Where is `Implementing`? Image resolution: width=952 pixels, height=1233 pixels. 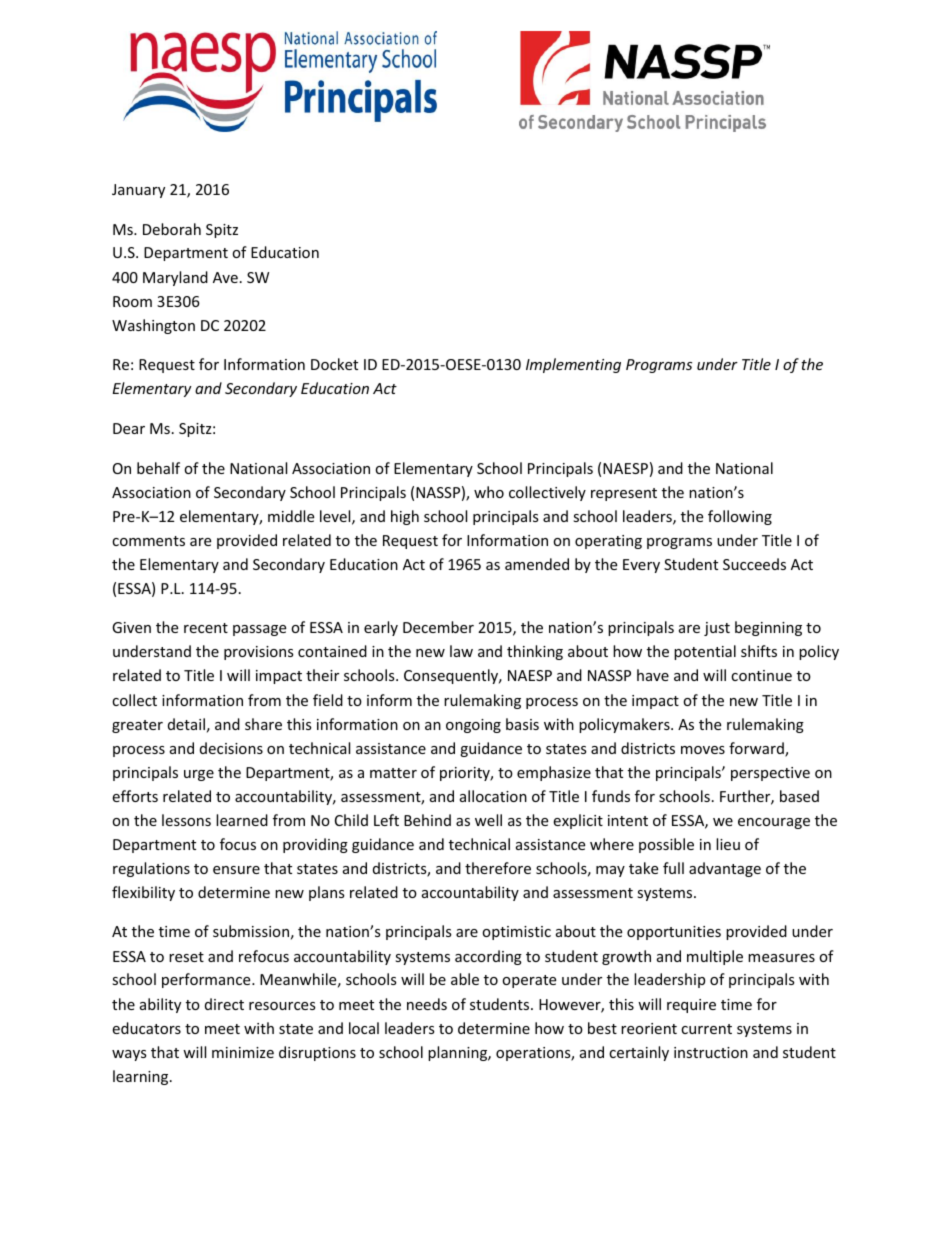 Implementing is located at coordinates (573, 365).
